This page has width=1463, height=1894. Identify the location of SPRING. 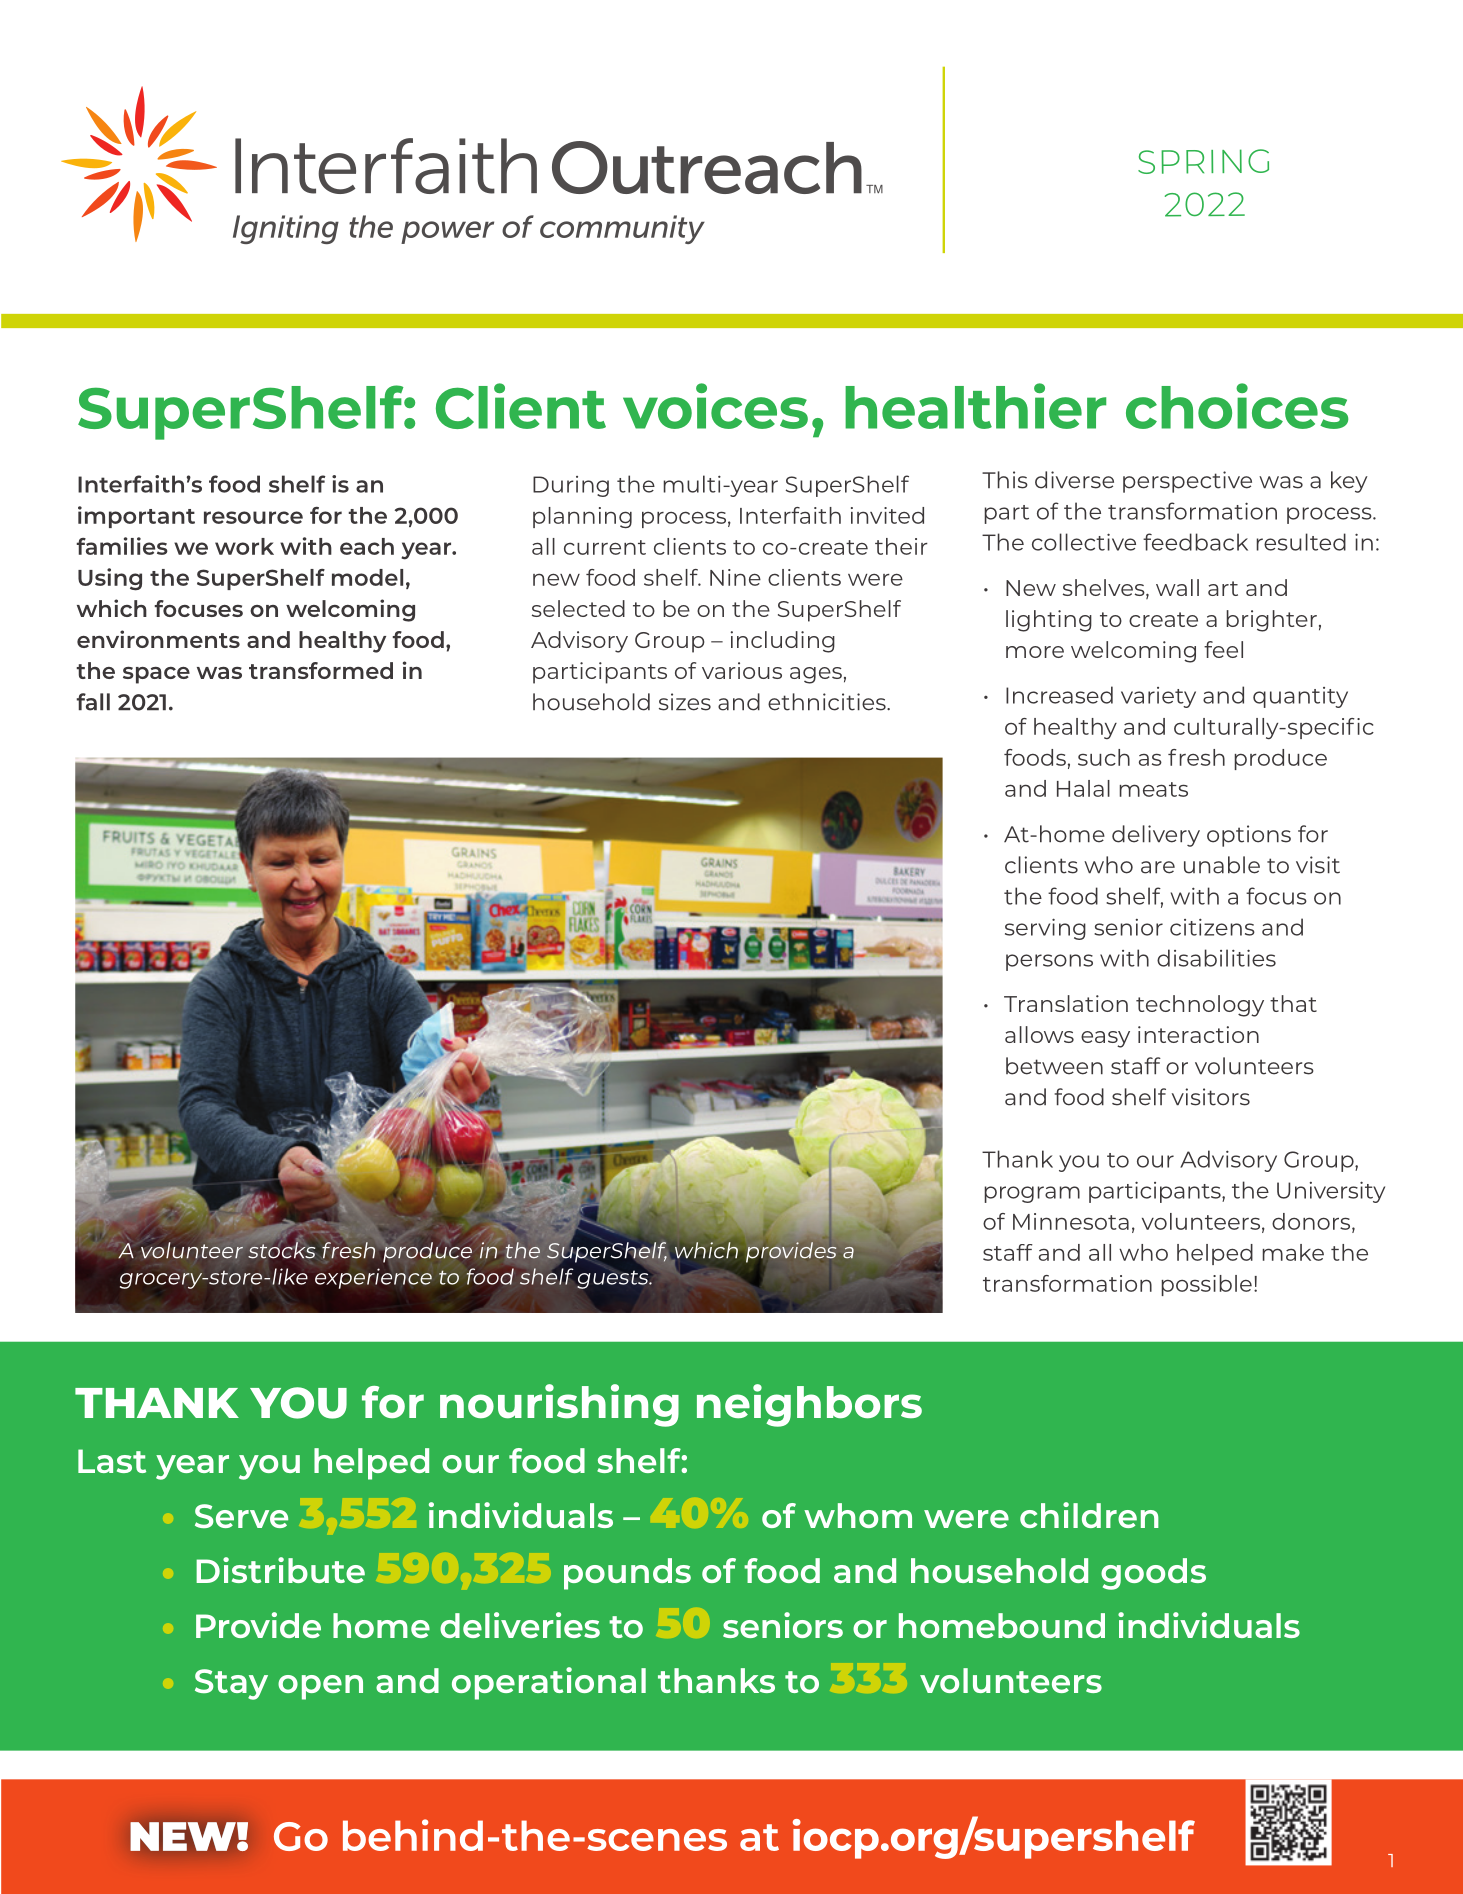
(1203, 161).
